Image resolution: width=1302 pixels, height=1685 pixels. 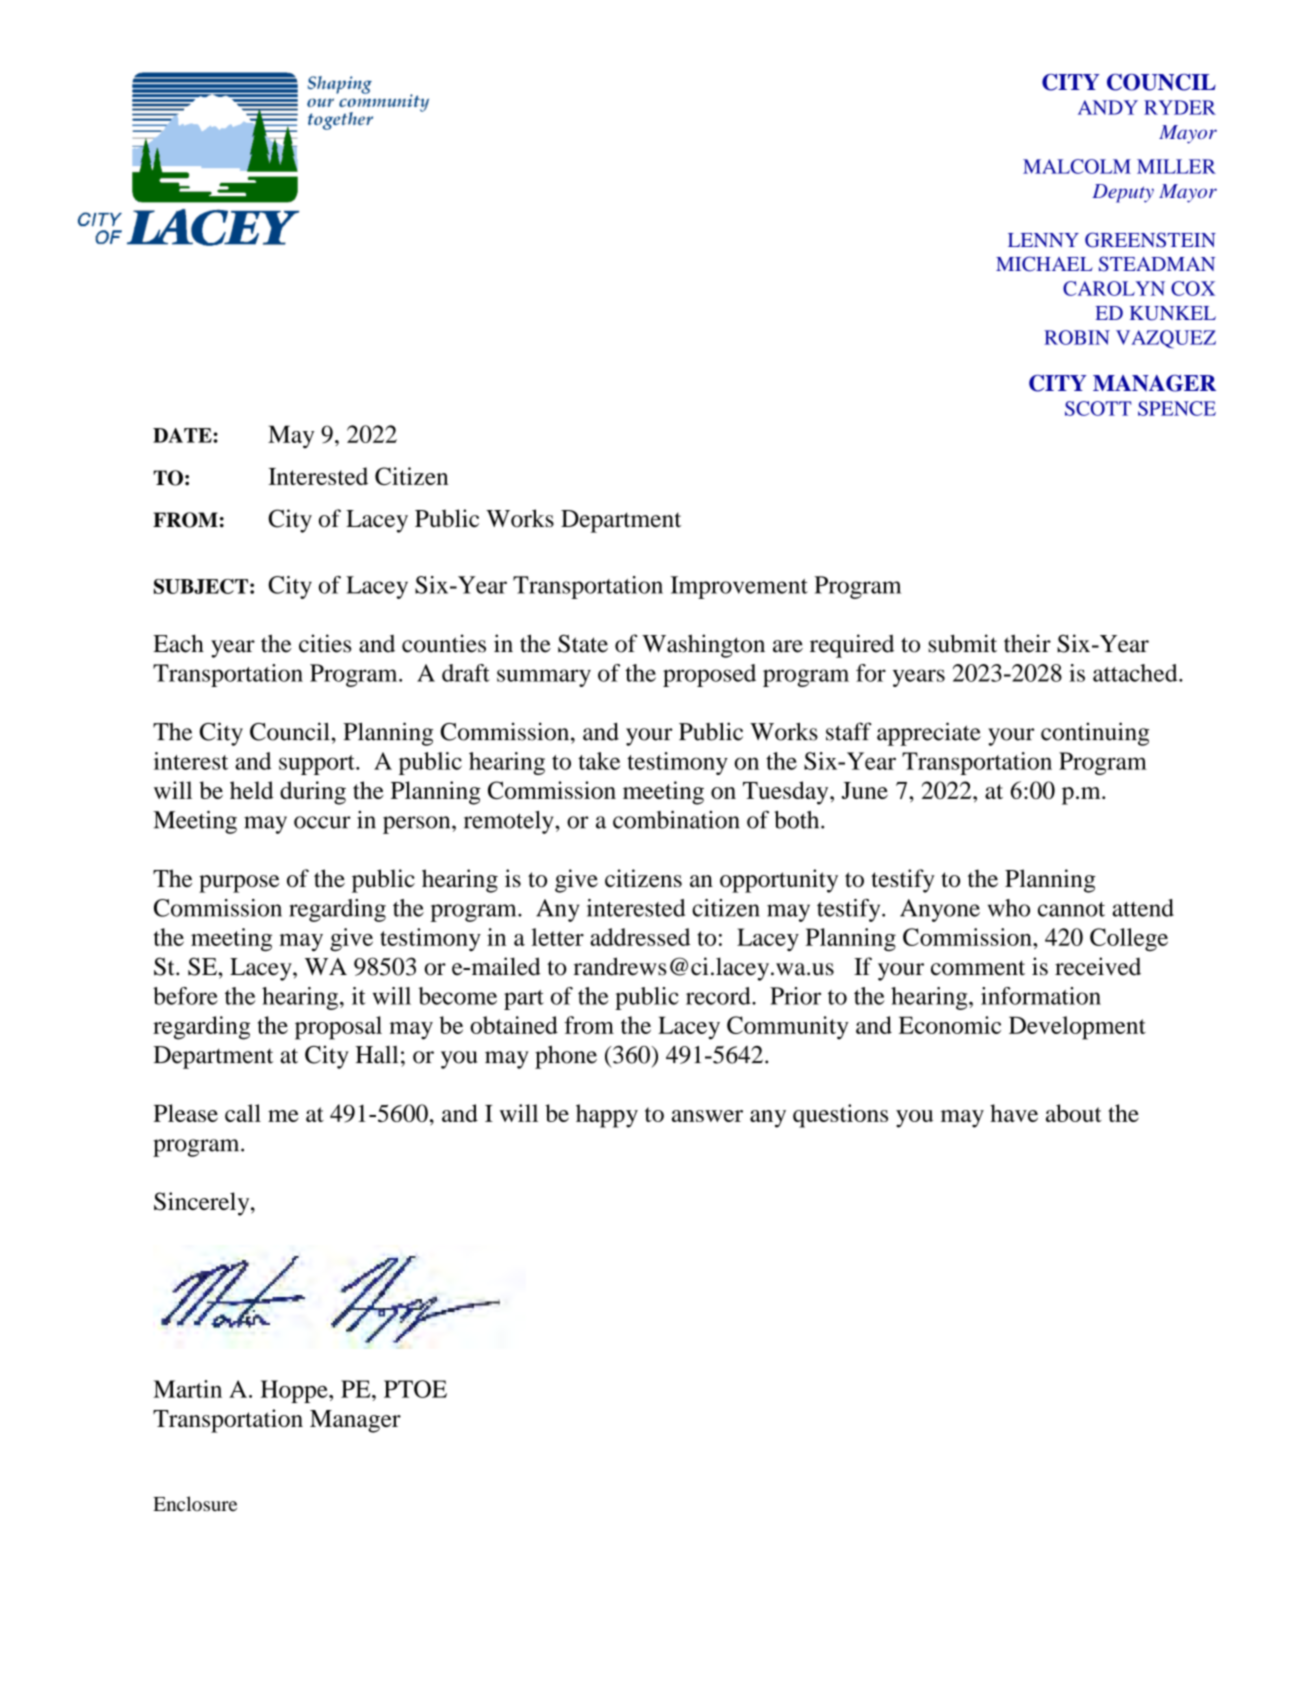 What do you see at coordinates (313, 793) in the screenshot?
I see `during` at bounding box center [313, 793].
